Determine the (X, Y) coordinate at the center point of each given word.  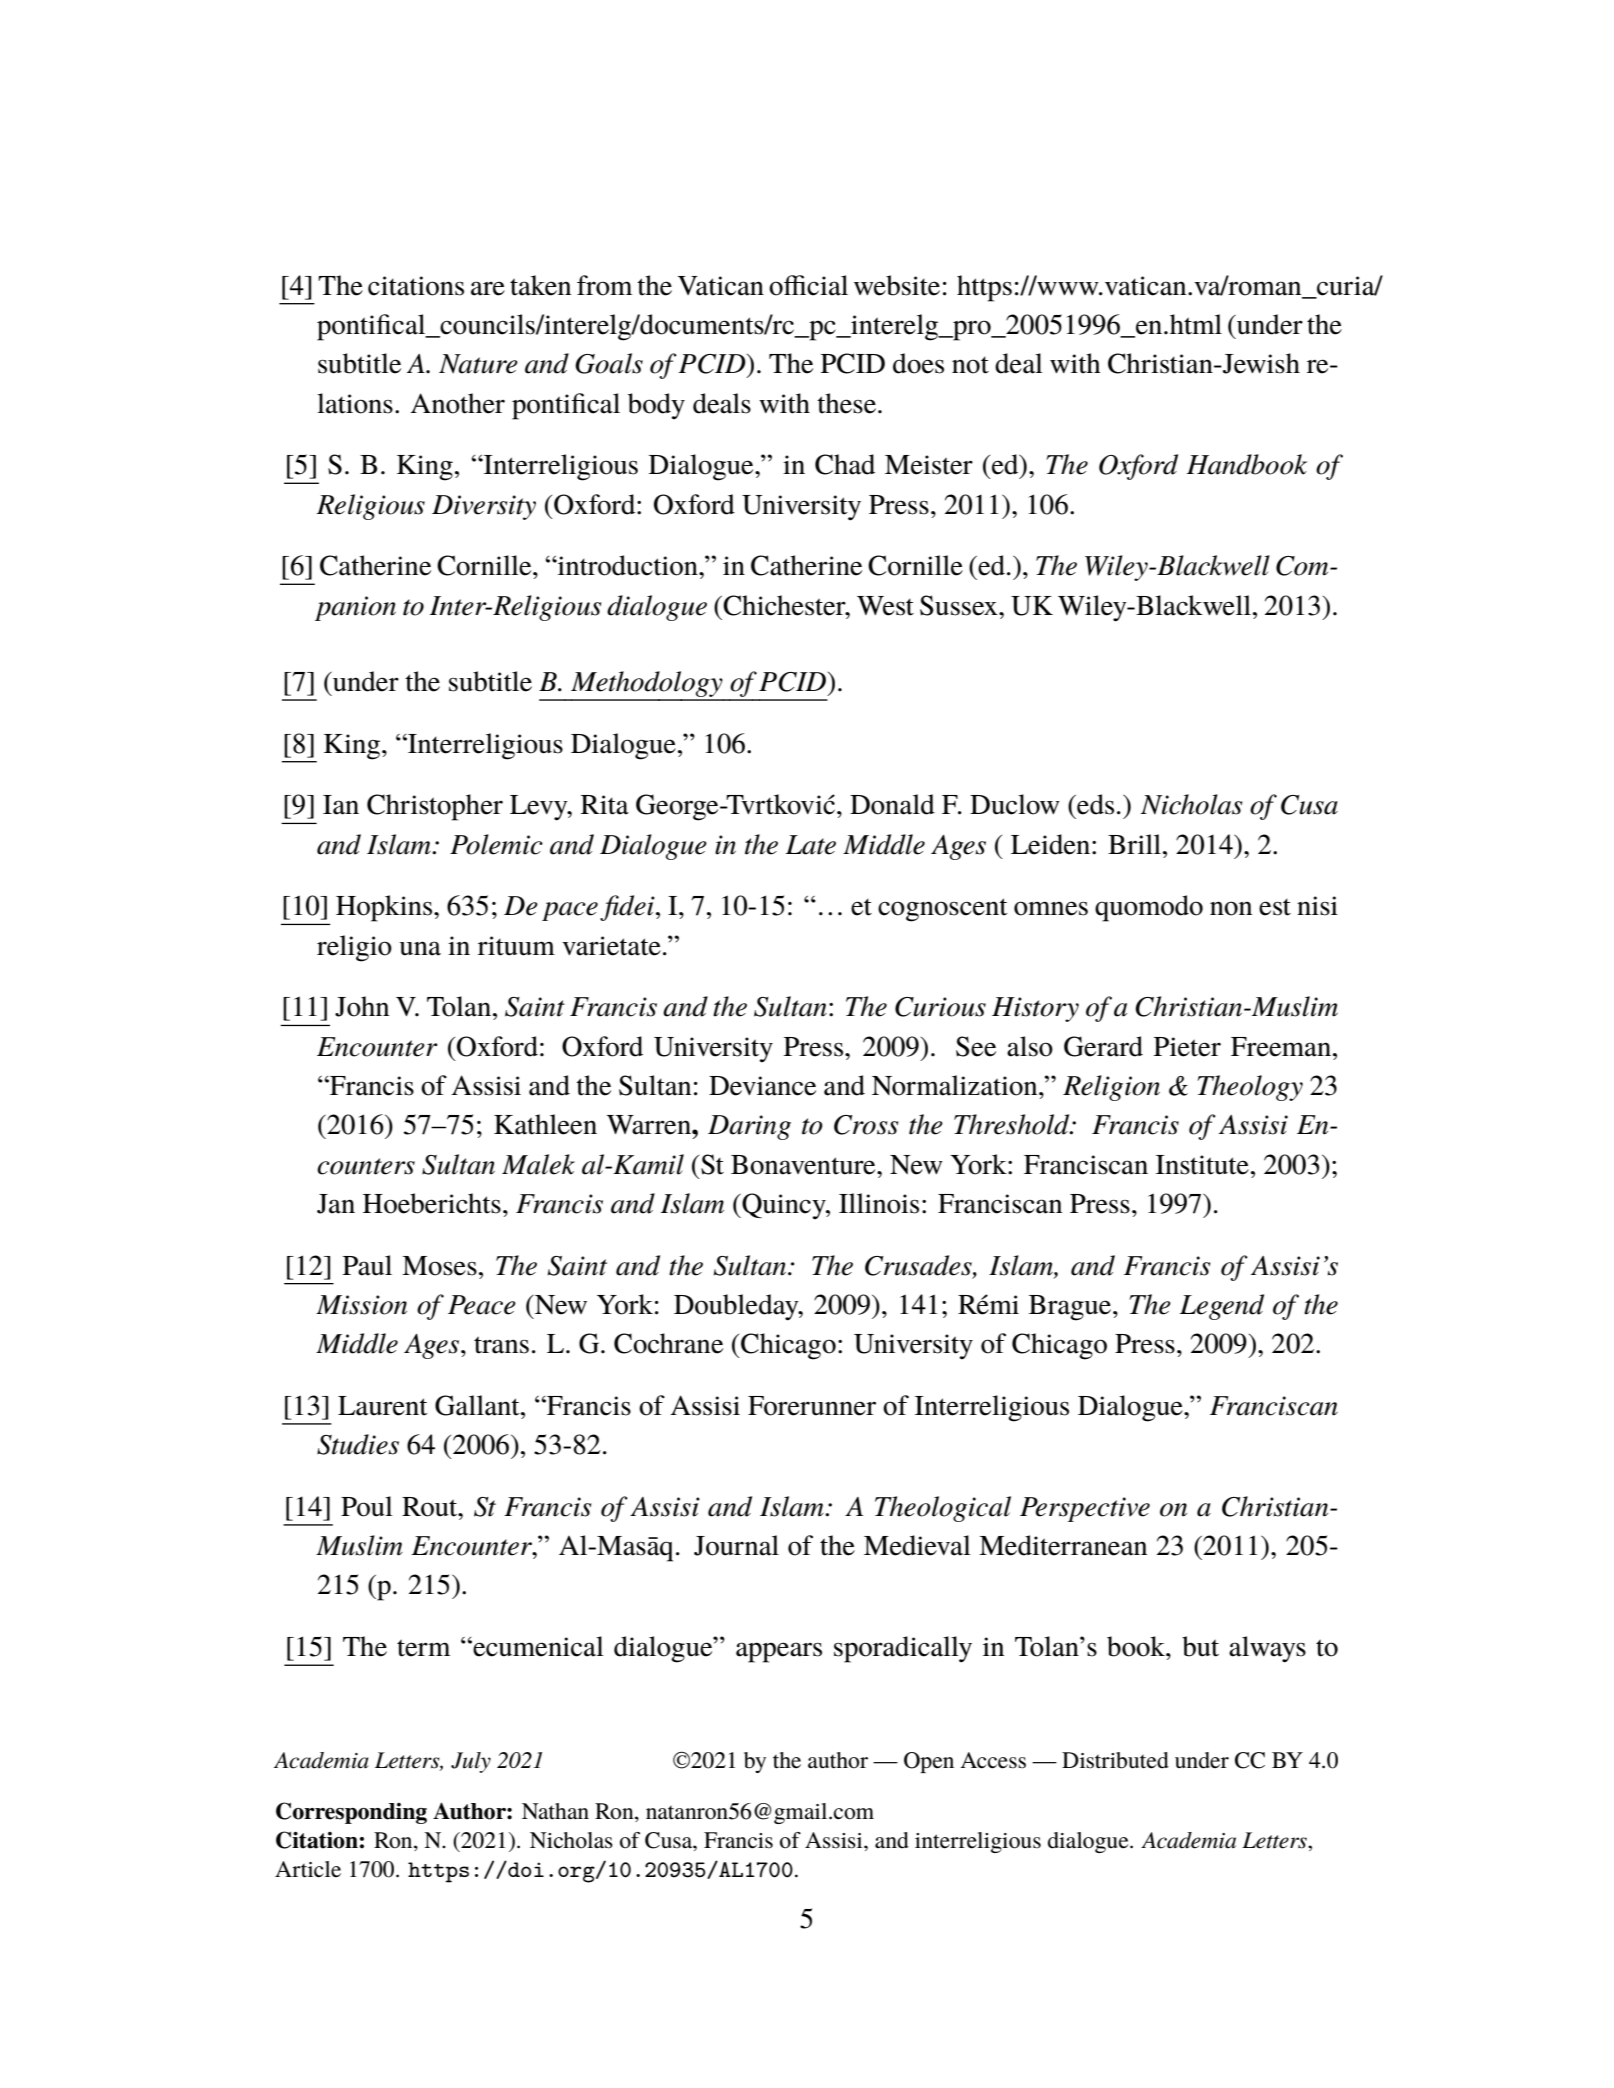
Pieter (1187, 1047)
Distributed (1115, 1760)
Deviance (762, 1086)
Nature (478, 364)
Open (929, 1762)
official (808, 285)
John (362, 1006)
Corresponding (351, 1813)
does (918, 363)
